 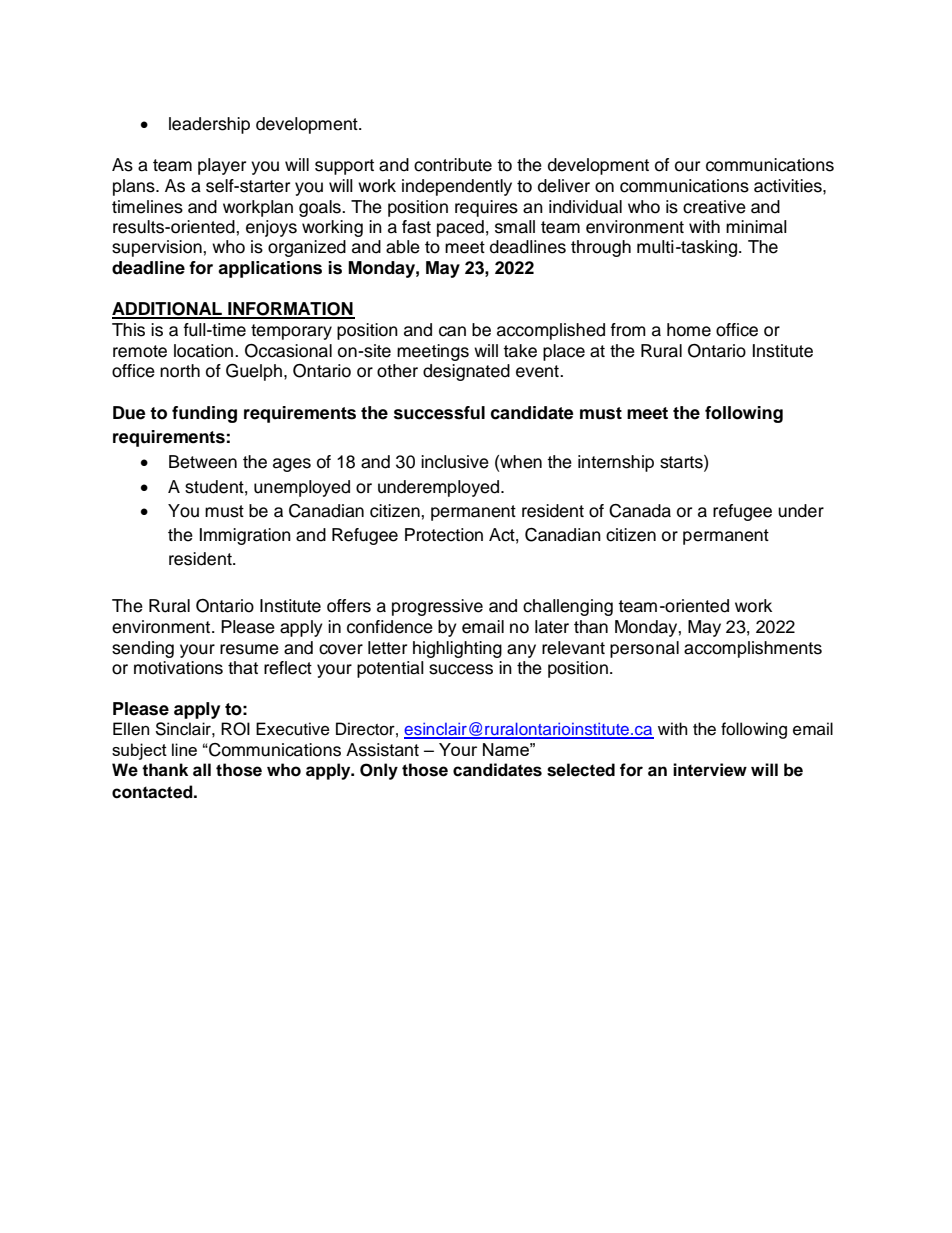 I want to click on leadership, so click(x=209, y=125).
